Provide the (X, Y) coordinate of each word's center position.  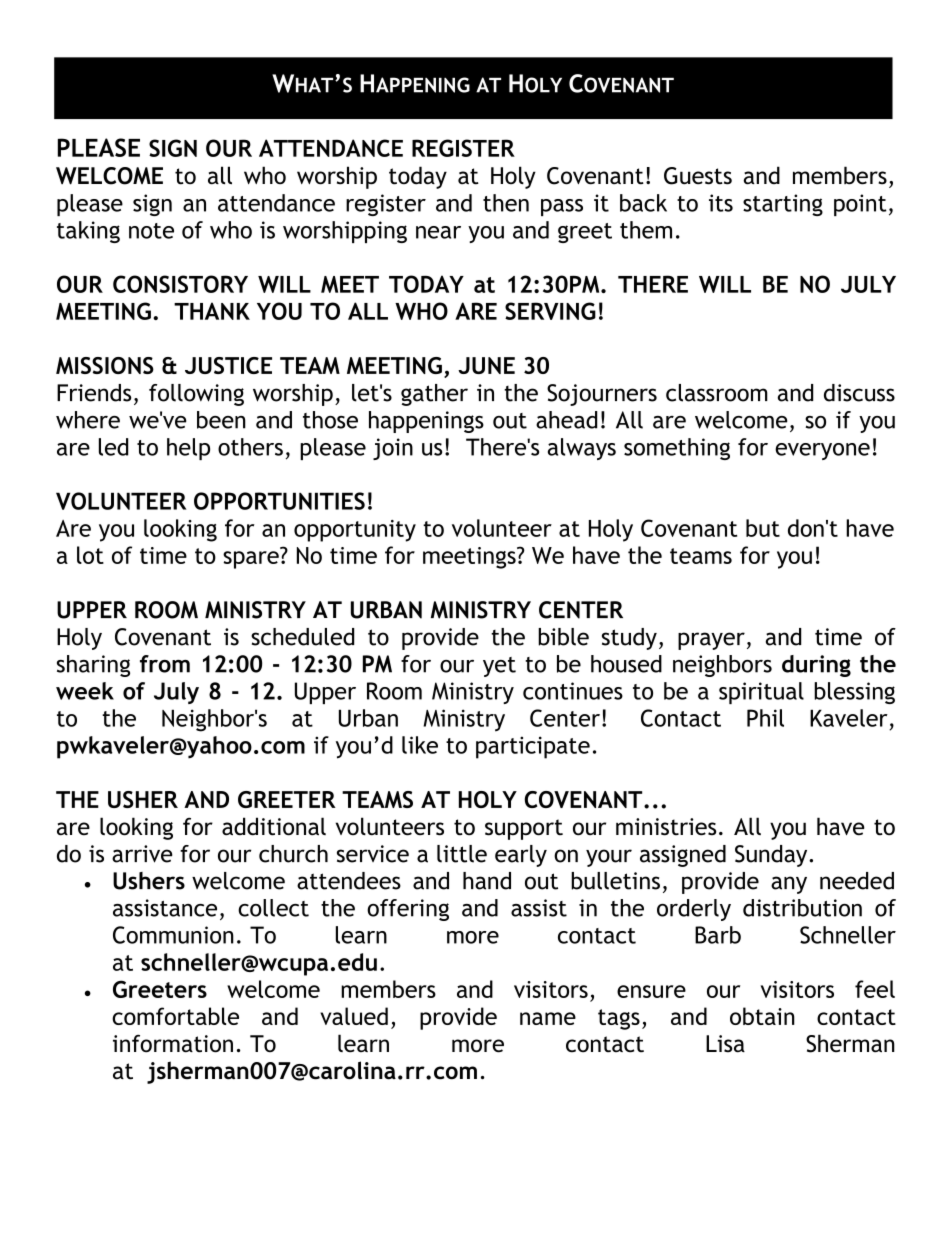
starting (783, 205)
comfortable (175, 1016)
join (393, 449)
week (85, 691)
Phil (765, 718)
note (151, 231)
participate (533, 747)
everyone (822, 451)
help (188, 449)
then (506, 203)
